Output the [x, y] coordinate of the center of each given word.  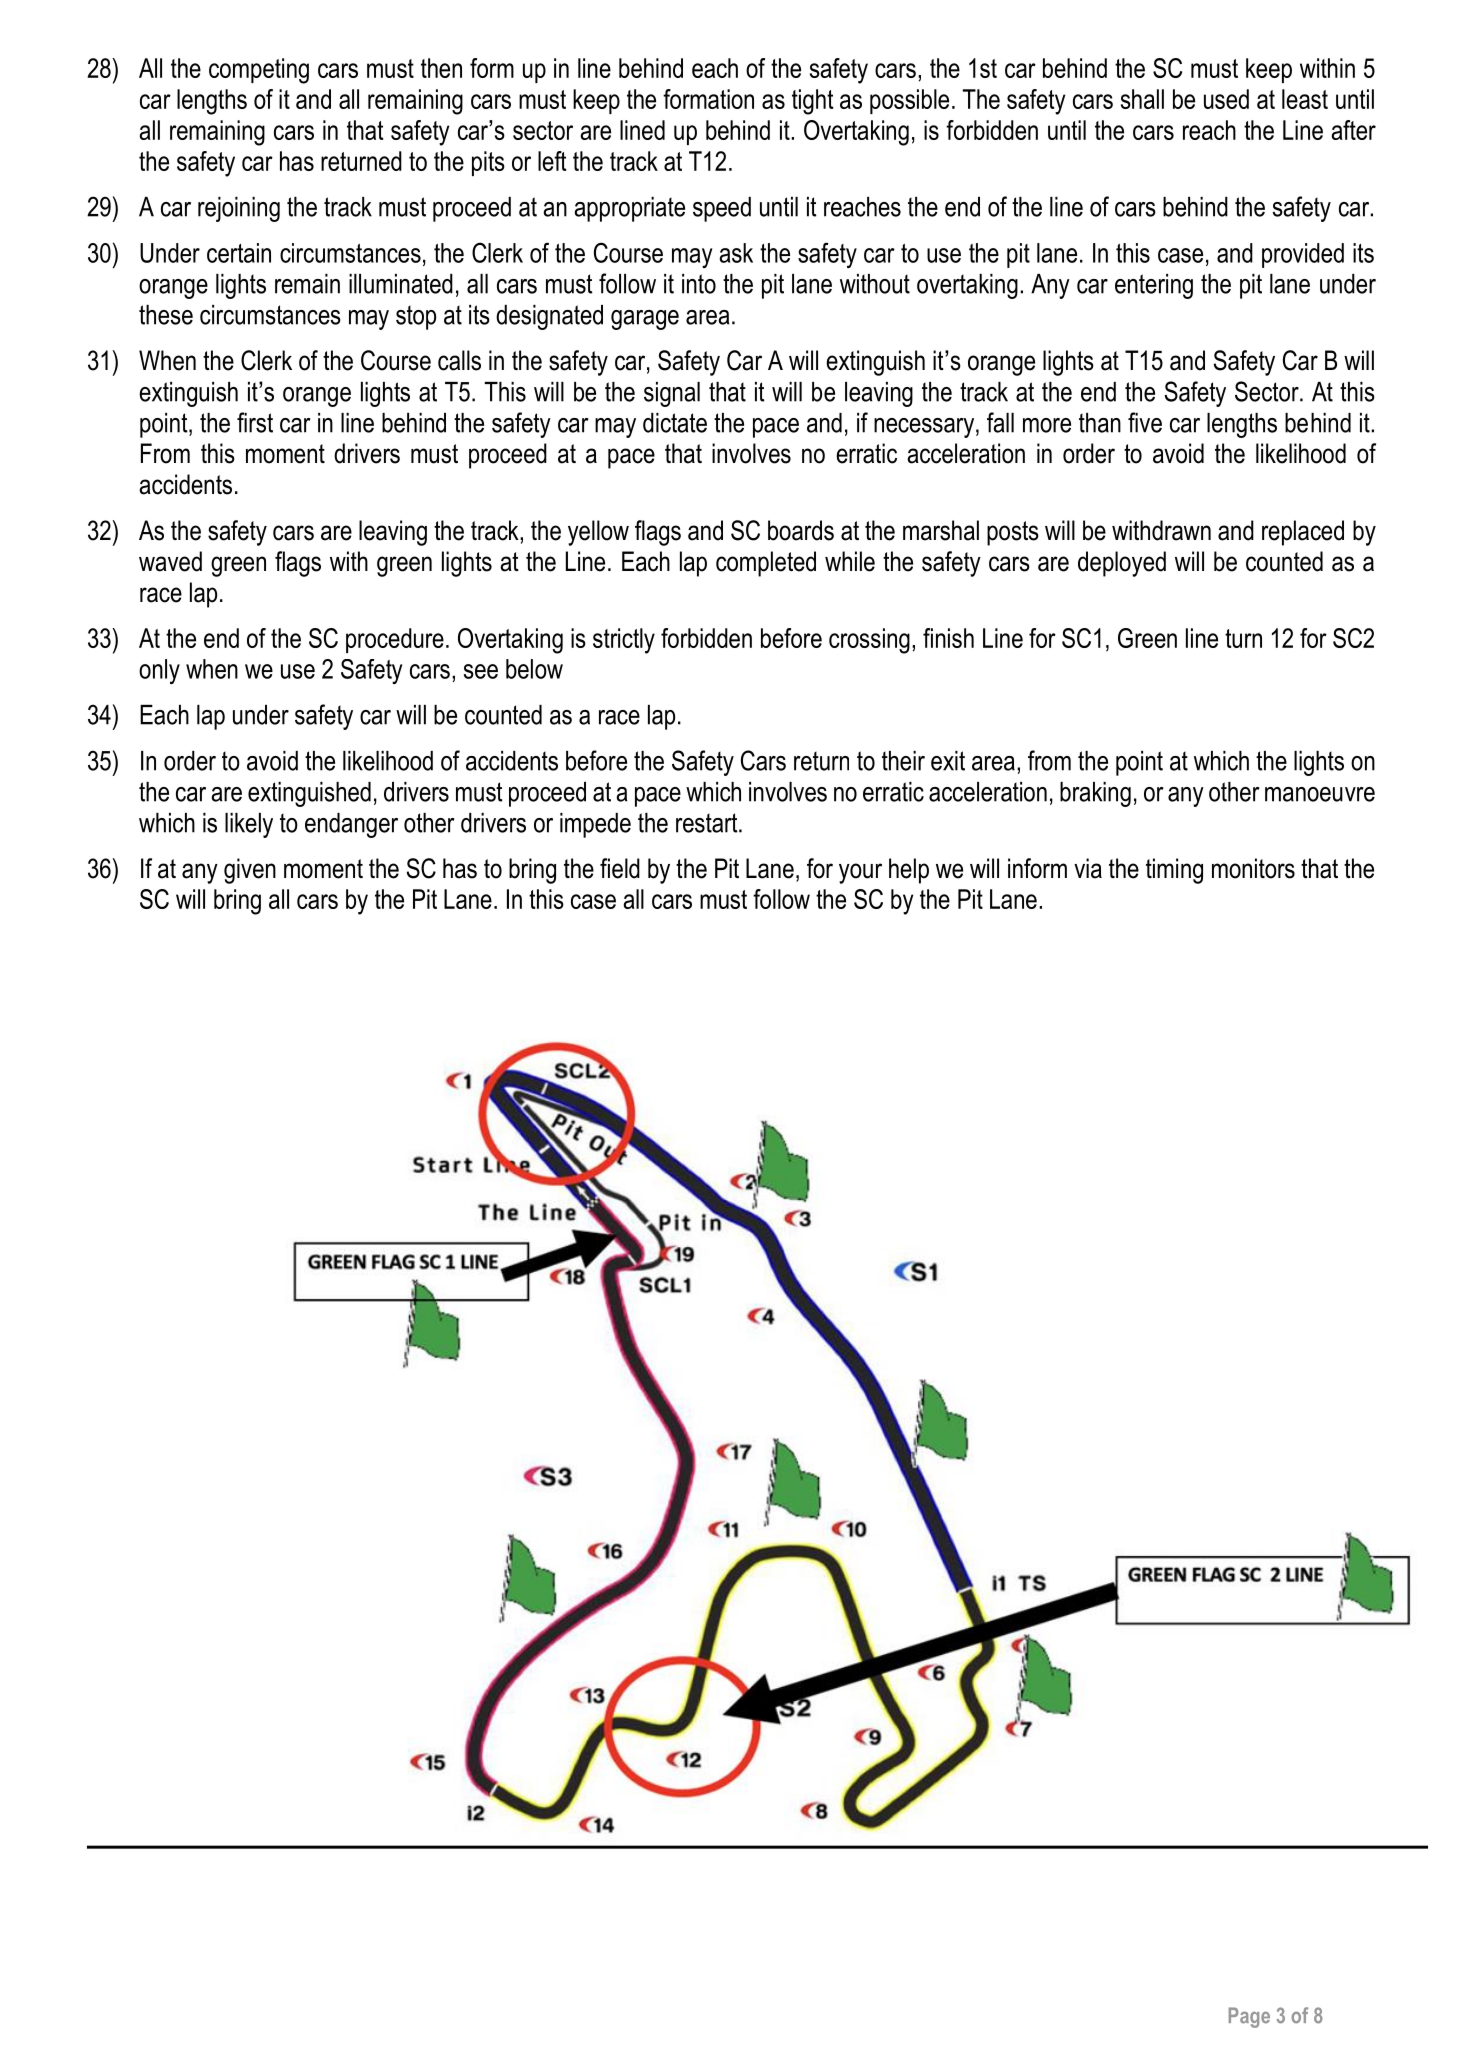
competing [259, 71]
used [1226, 99]
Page [1249, 2017]
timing [1174, 871]
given [250, 871]
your [860, 873]
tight [812, 102]
